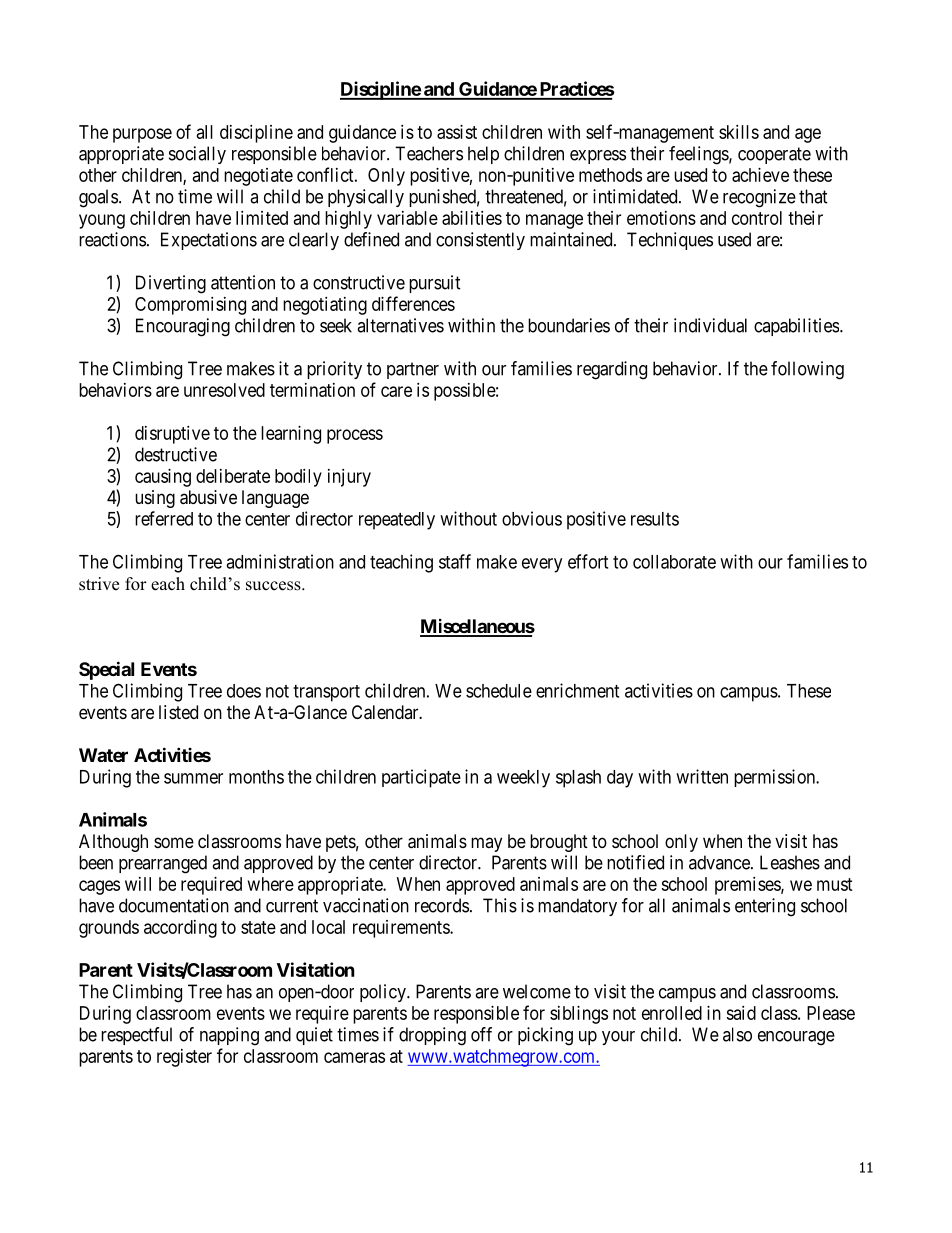 Image resolution: width=952 pixels, height=1233 pixels. Describe the element at coordinates (176, 454) in the document. I see `destructive` at that location.
